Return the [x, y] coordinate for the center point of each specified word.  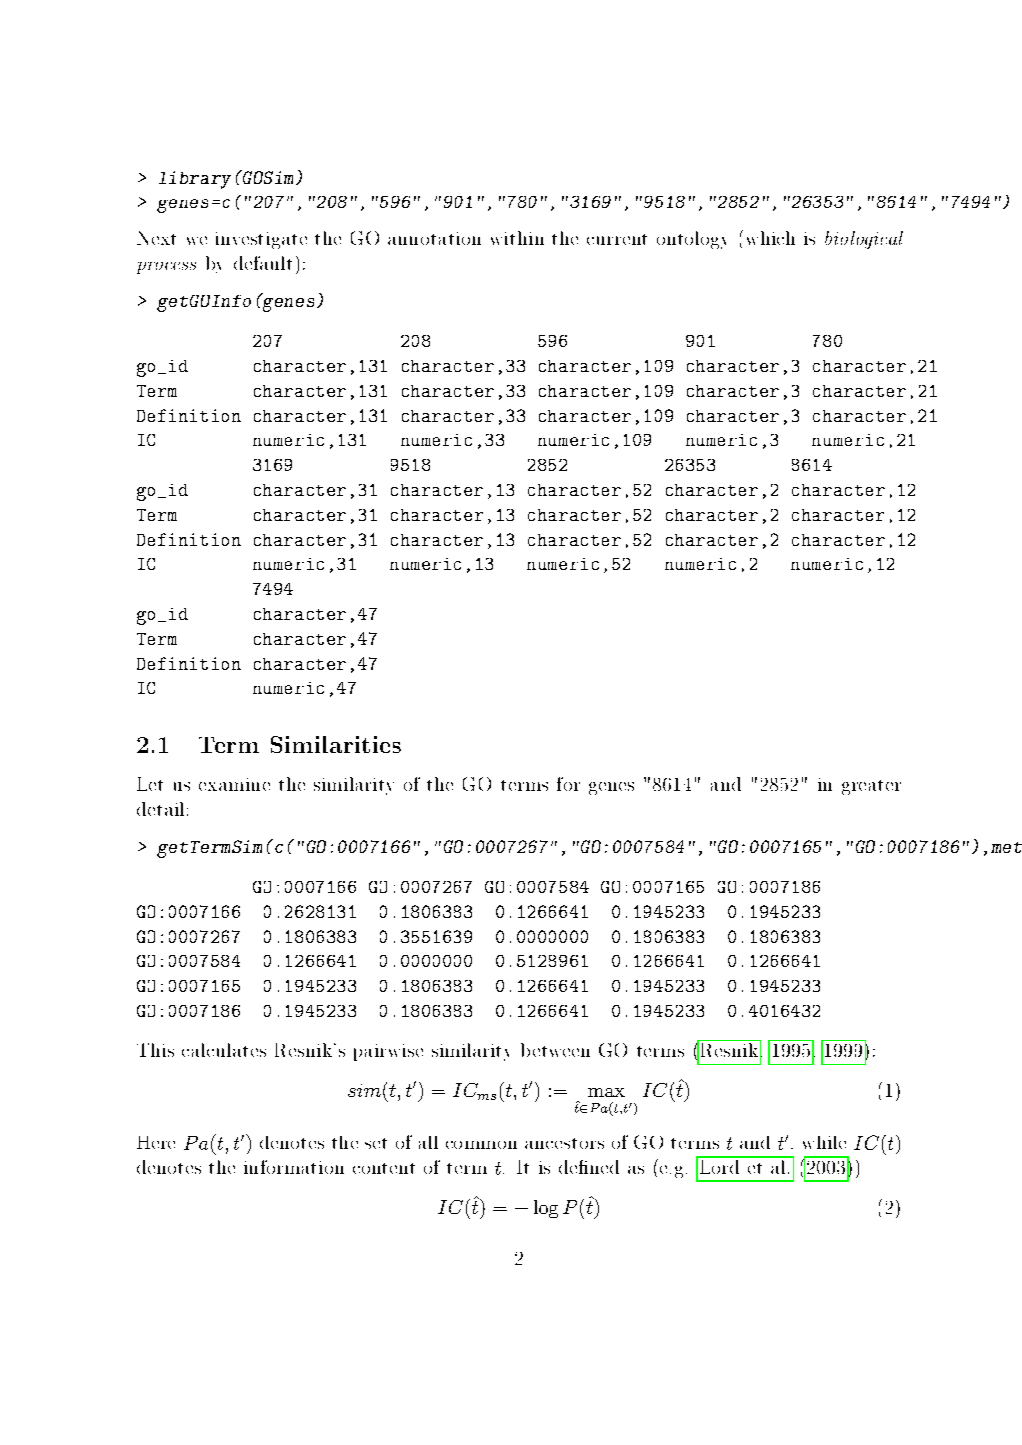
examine [234, 784]
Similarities [336, 744]
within [517, 238]
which [771, 238]
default [263, 263]
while [824, 1142]
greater [871, 787]
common [481, 1145]
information [294, 1167]
